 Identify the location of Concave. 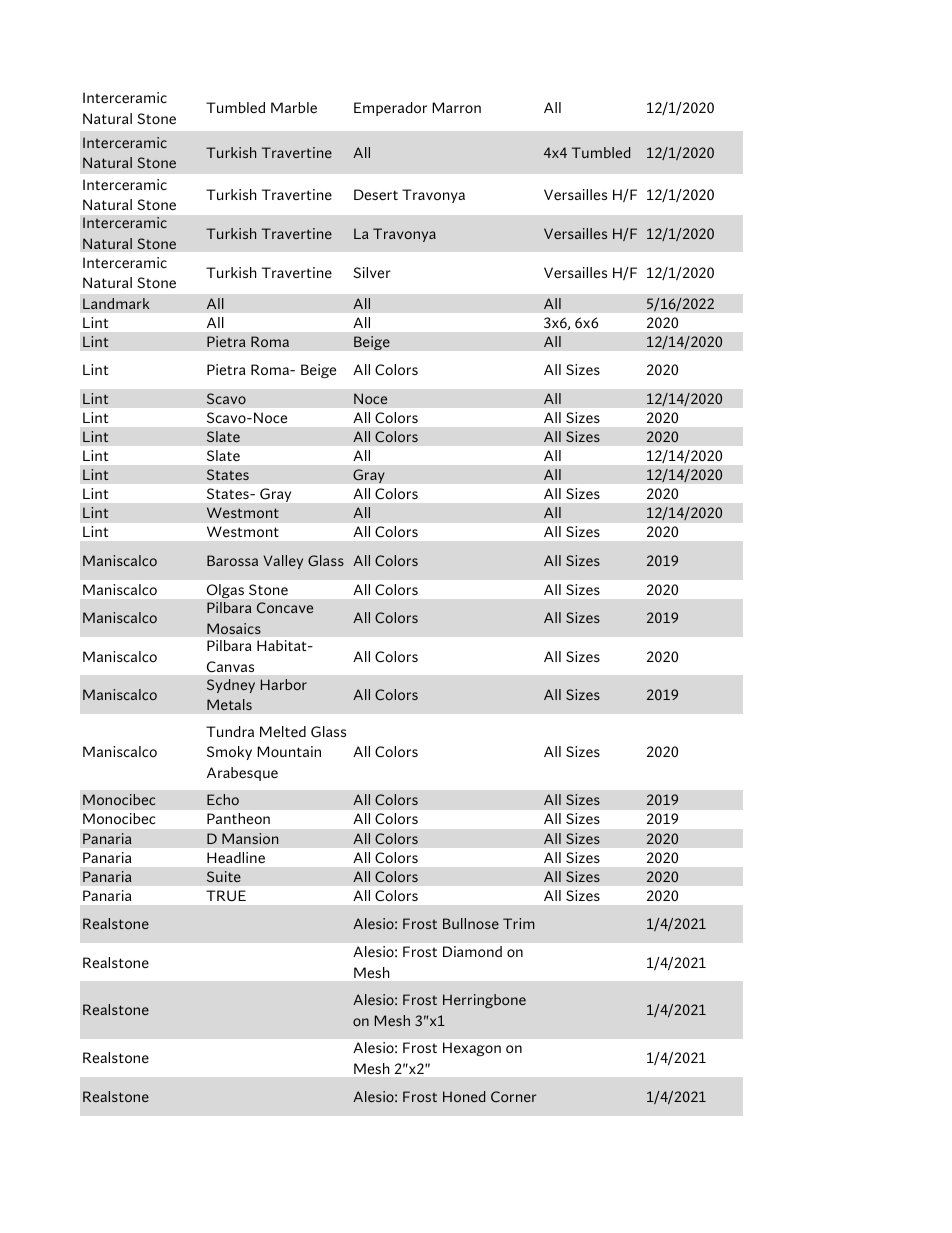
(285, 607).
